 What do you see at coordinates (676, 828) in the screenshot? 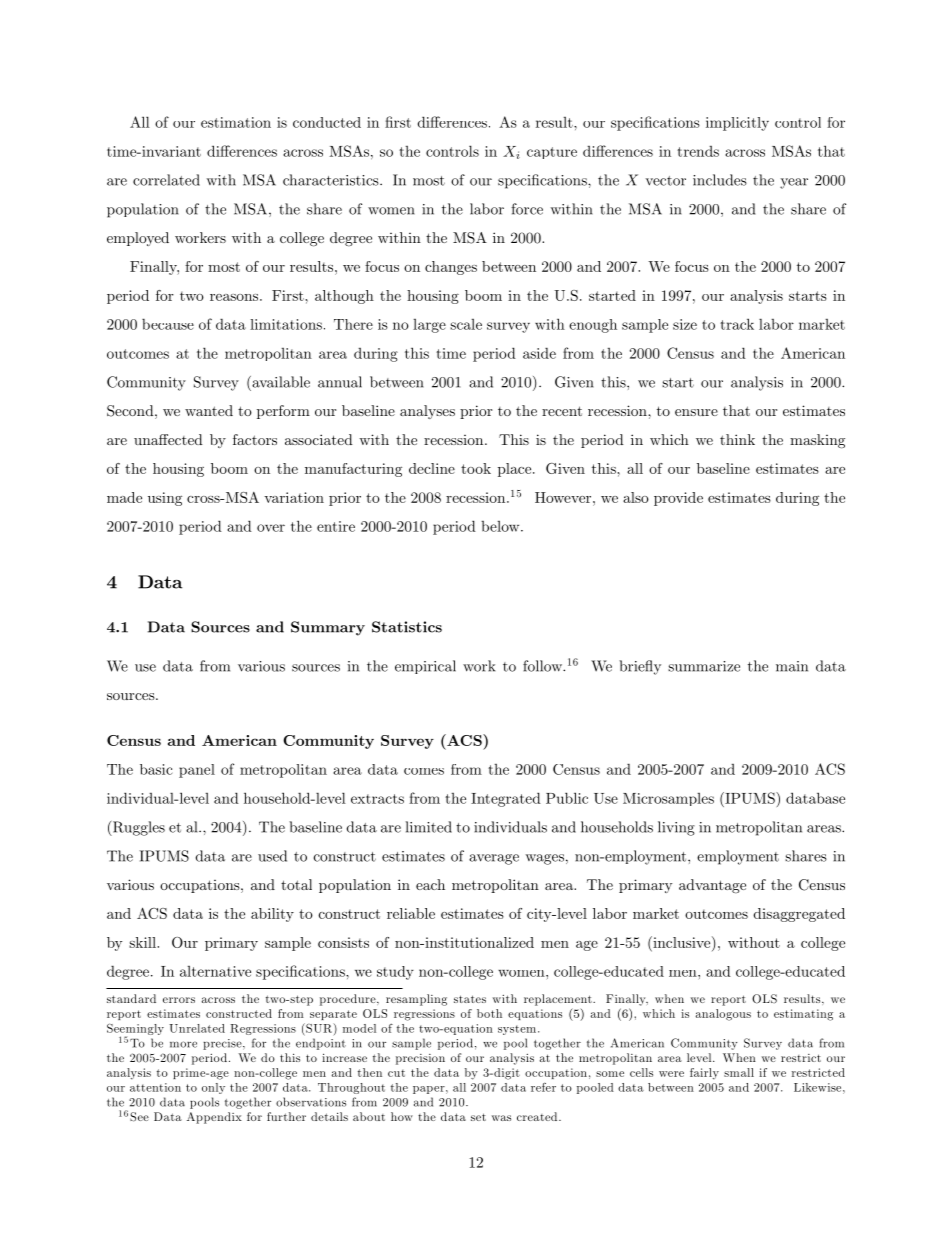
I see `living` at bounding box center [676, 828].
